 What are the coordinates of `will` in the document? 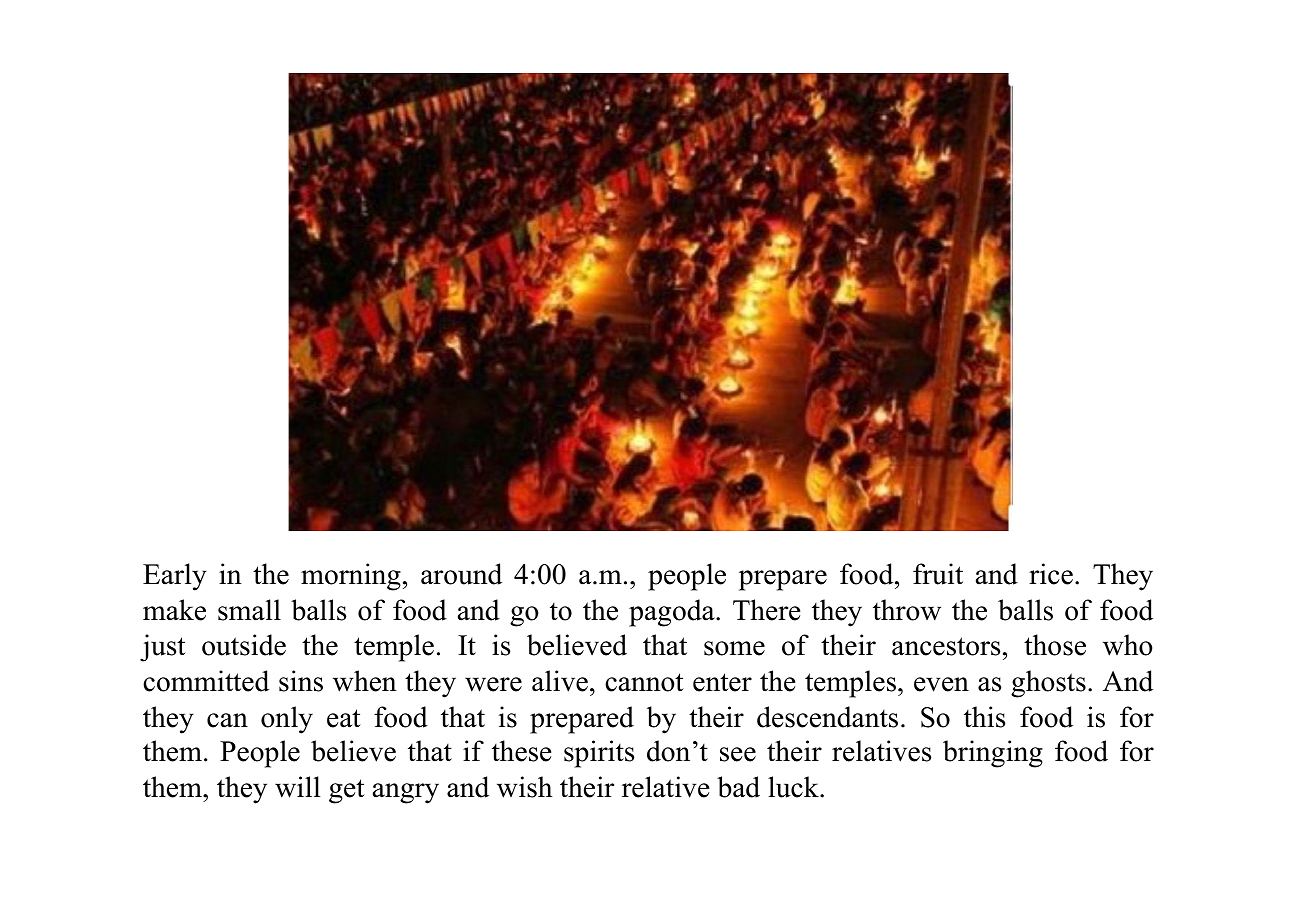 It's located at (297, 787).
